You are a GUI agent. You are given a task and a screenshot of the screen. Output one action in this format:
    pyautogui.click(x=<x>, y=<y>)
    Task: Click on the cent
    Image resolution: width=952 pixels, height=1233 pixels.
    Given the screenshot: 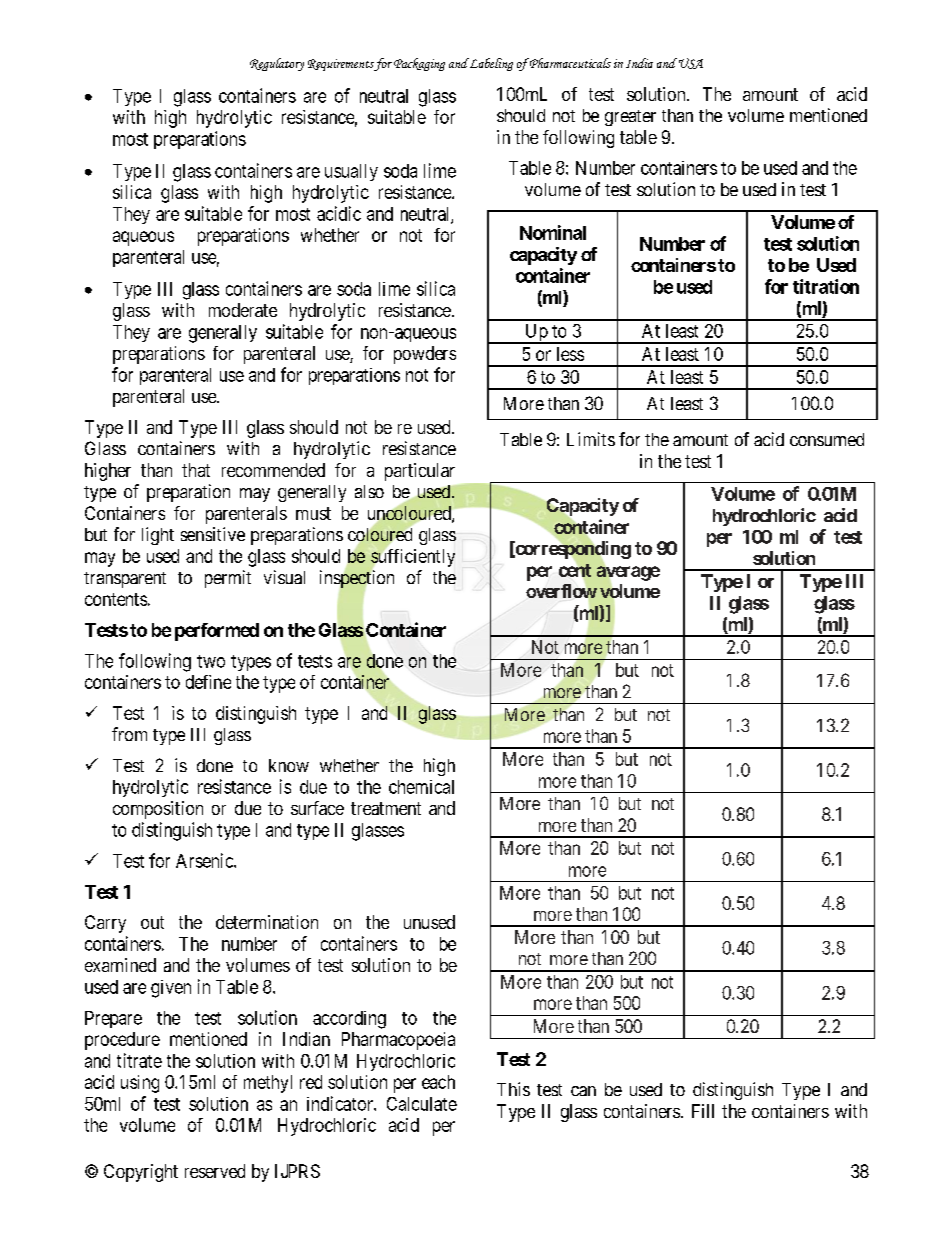 What is the action you would take?
    pyautogui.click(x=575, y=570)
